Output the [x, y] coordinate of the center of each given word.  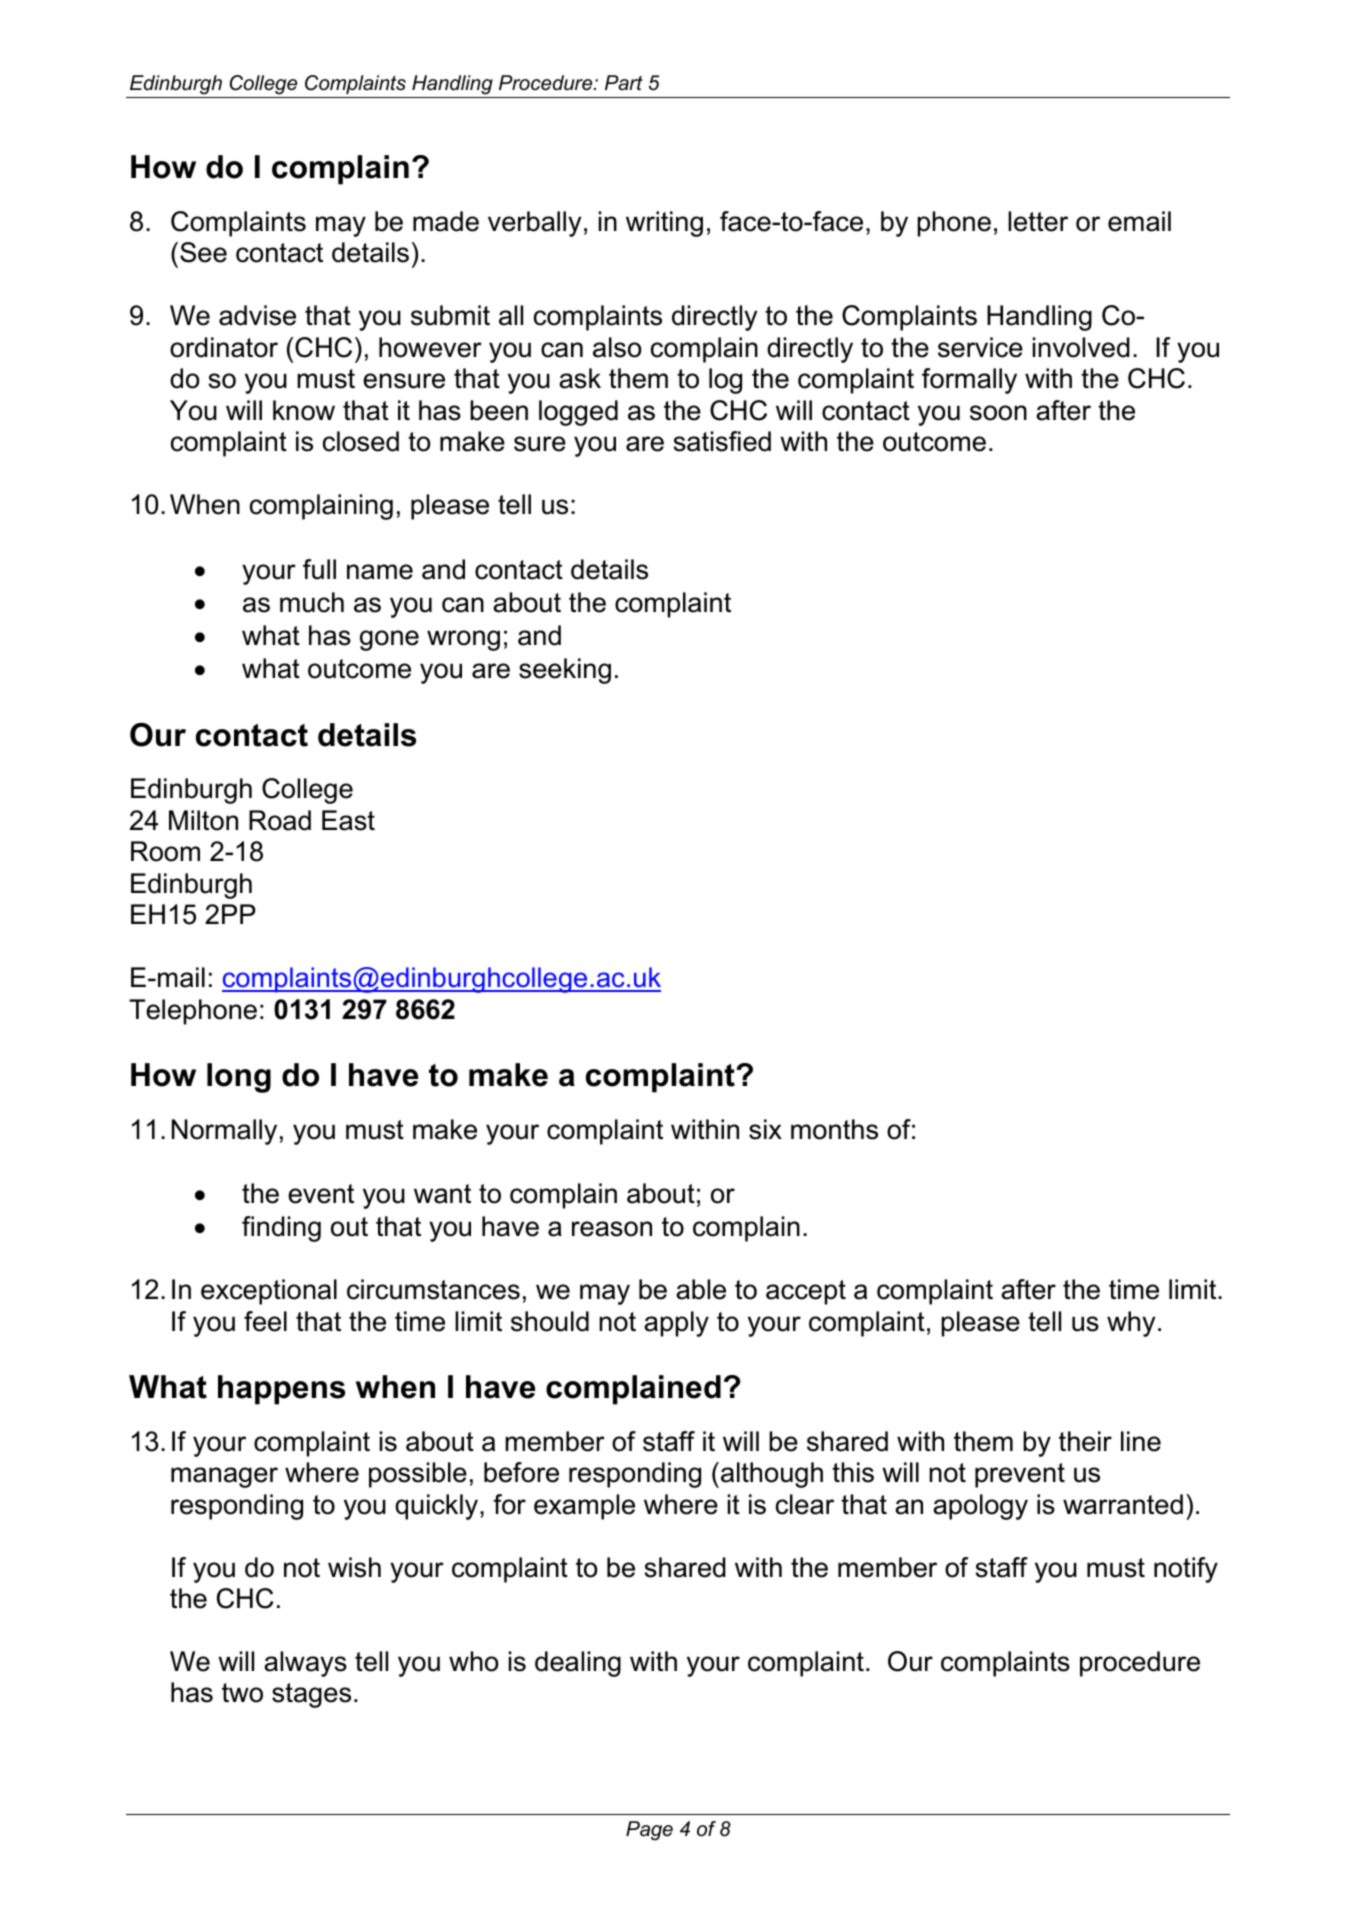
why [1131, 1324]
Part [624, 83]
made [446, 221]
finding [281, 1229]
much [312, 602]
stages [311, 1695]
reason [612, 1229]
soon [998, 413]
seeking [565, 671]
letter [1038, 221]
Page [649, 1831]
